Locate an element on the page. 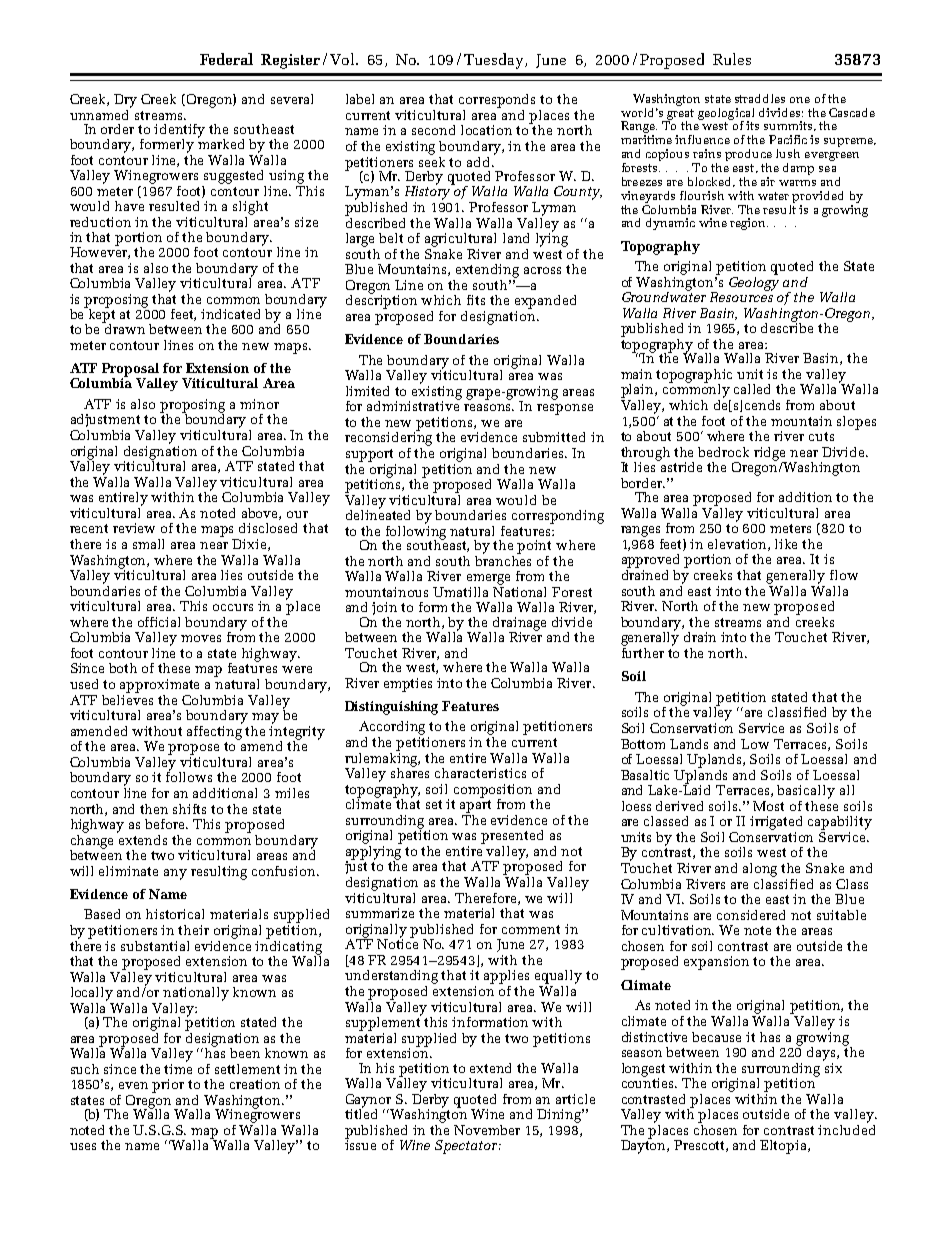 The width and height of the document is (952, 1233). follows is located at coordinates (189, 776).
